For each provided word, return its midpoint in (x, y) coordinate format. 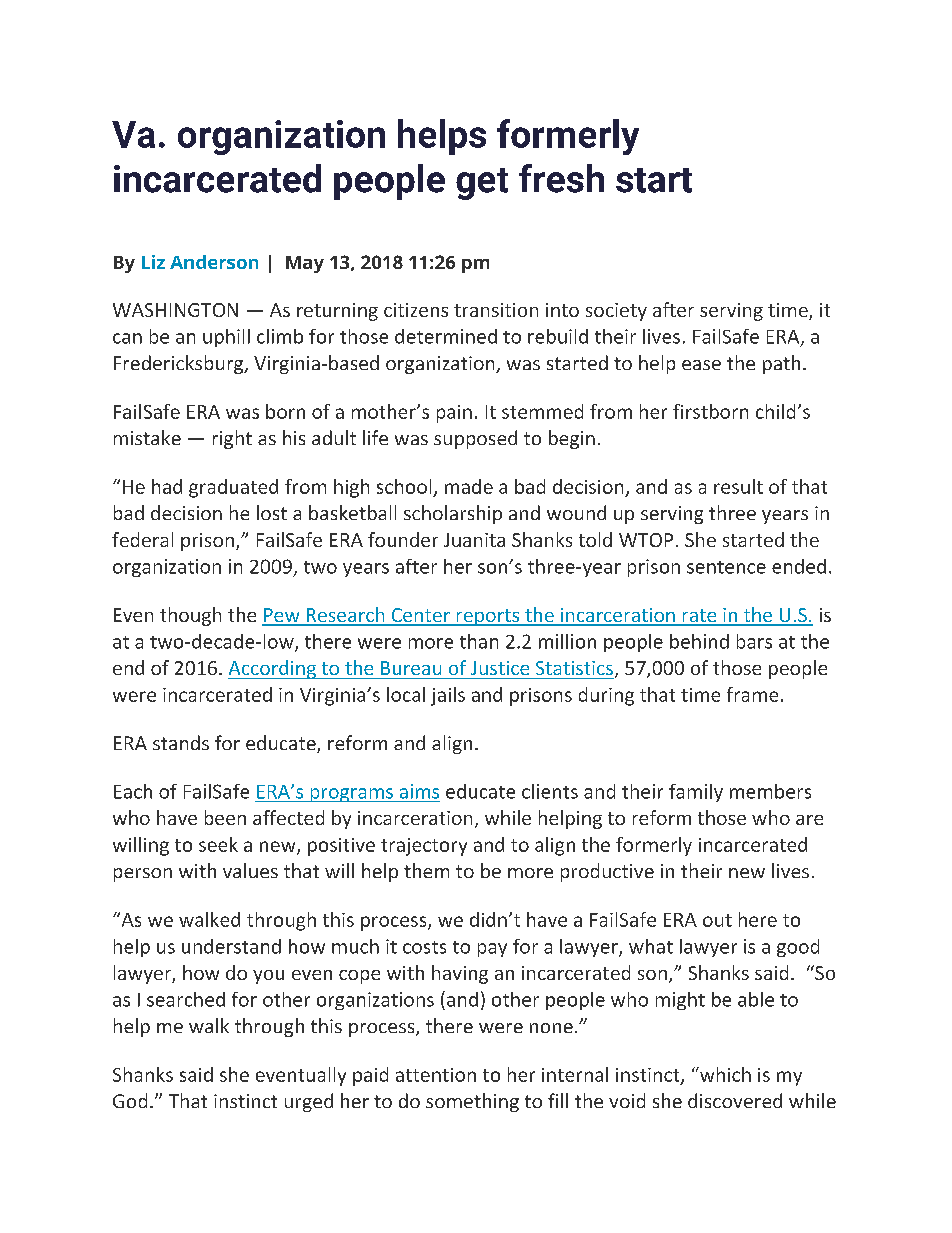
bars (754, 641)
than (479, 641)
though (190, 616)
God (130, 1100)
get (482, 184)
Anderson (214, 262)
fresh (561, 178)
